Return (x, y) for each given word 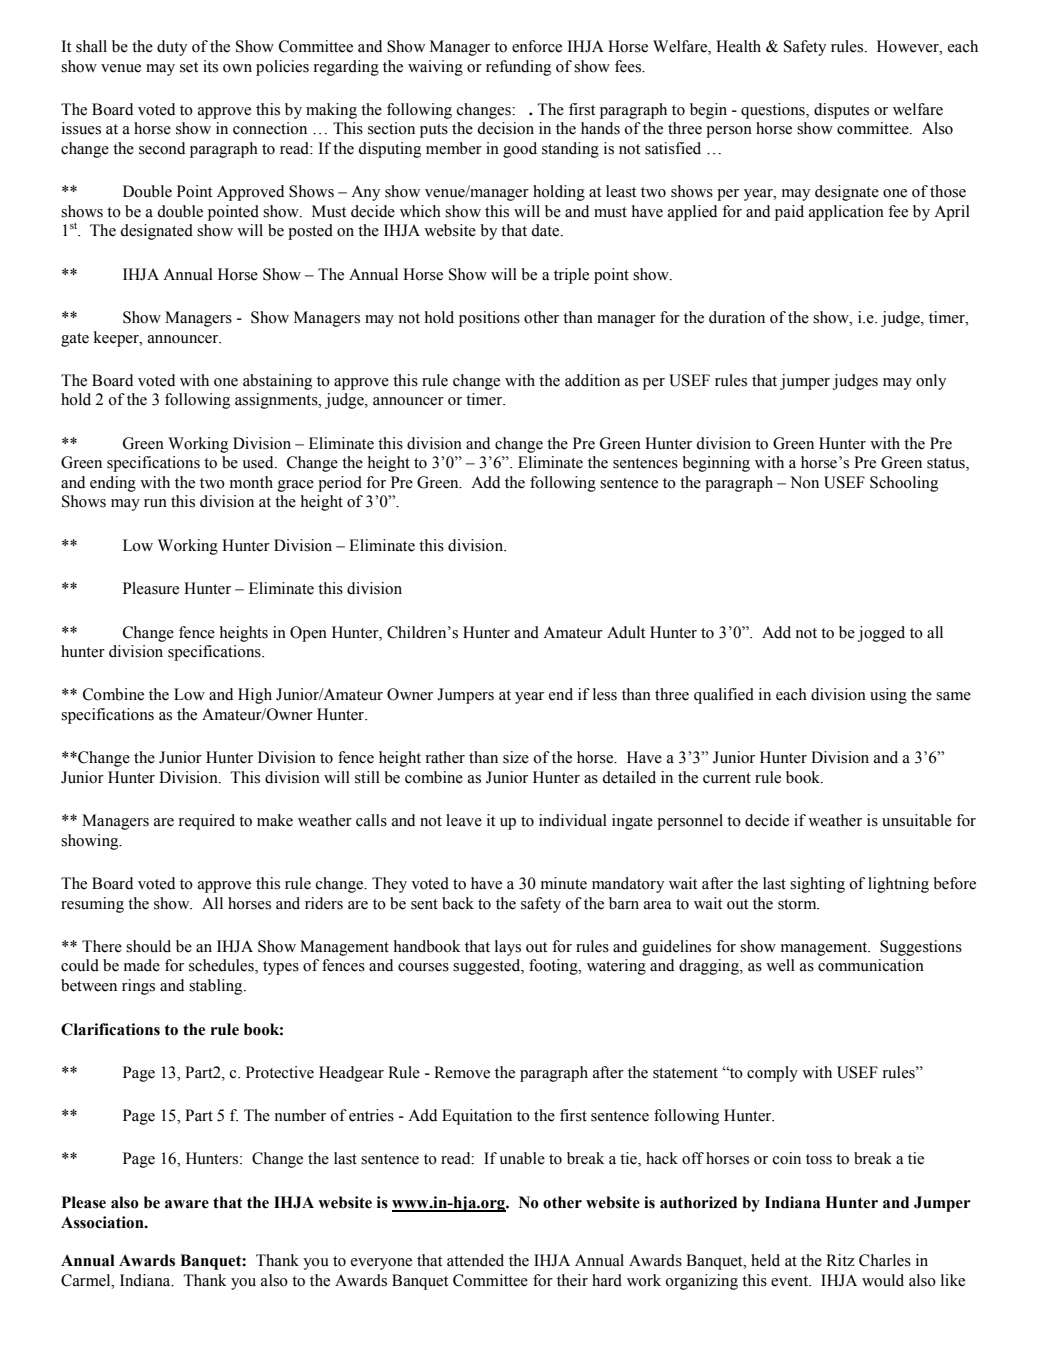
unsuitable (917, 820)
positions (489, 319)
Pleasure (151, 588)
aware (187, 1204)
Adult (626, 632)
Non (804, 482)
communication (871, 965)
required (207, 822)
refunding (518, 68)
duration (737, 317)
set (189, 67)
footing (554, 967)
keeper (117, 339)
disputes (841, 111)
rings (138, 987)
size (516, 757)
